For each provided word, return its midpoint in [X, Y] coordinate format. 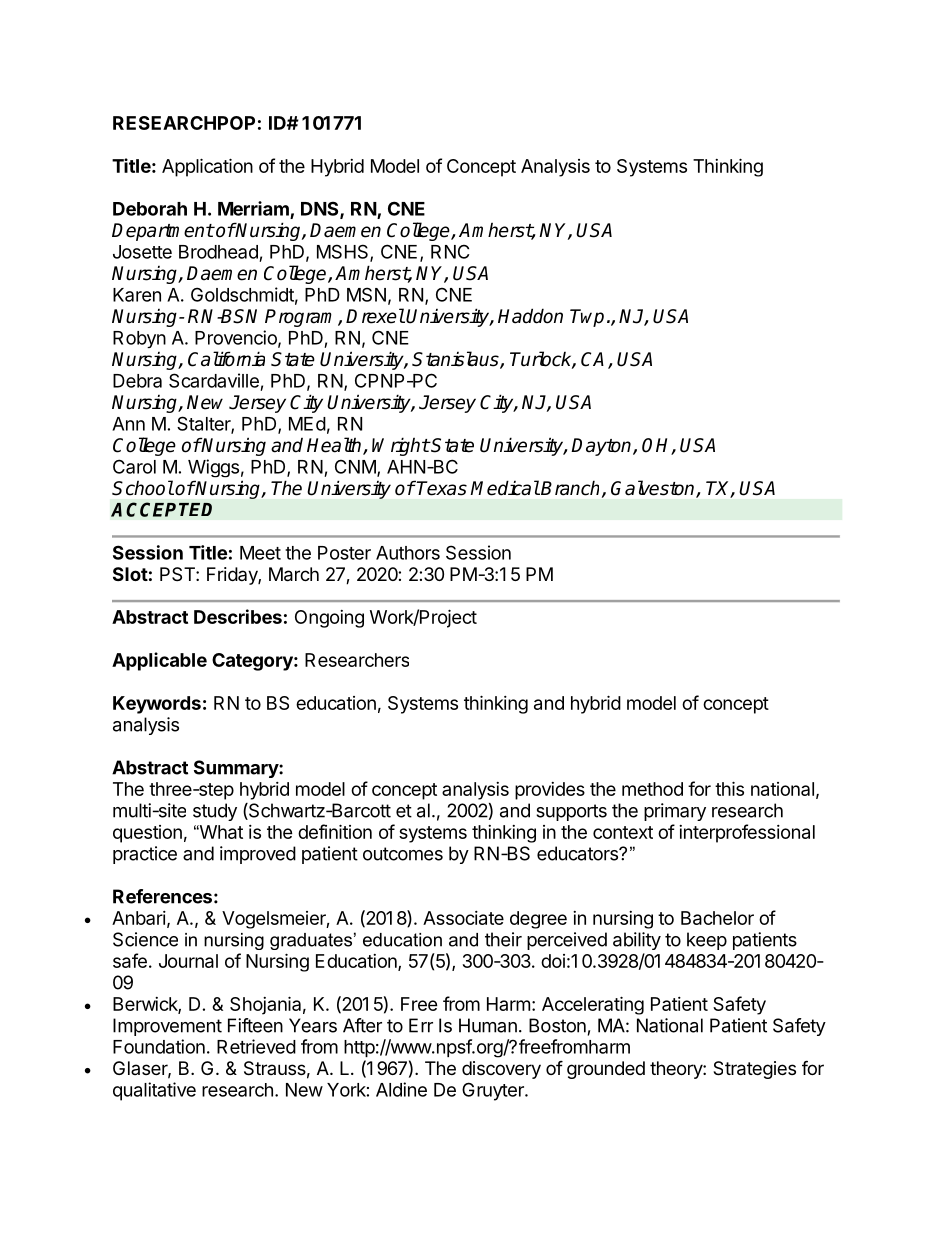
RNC [450, 251]
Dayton [602, 447]
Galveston [654, 489]
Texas [442, 488]
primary [675, 812]
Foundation [159, 1046]
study [215, 812]
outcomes [403, 854]
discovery [501, 1070]
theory [677, 1070]
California [226, 359]
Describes [238, 616]
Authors [408, 553]
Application [207, 167]
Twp [587, 318]
